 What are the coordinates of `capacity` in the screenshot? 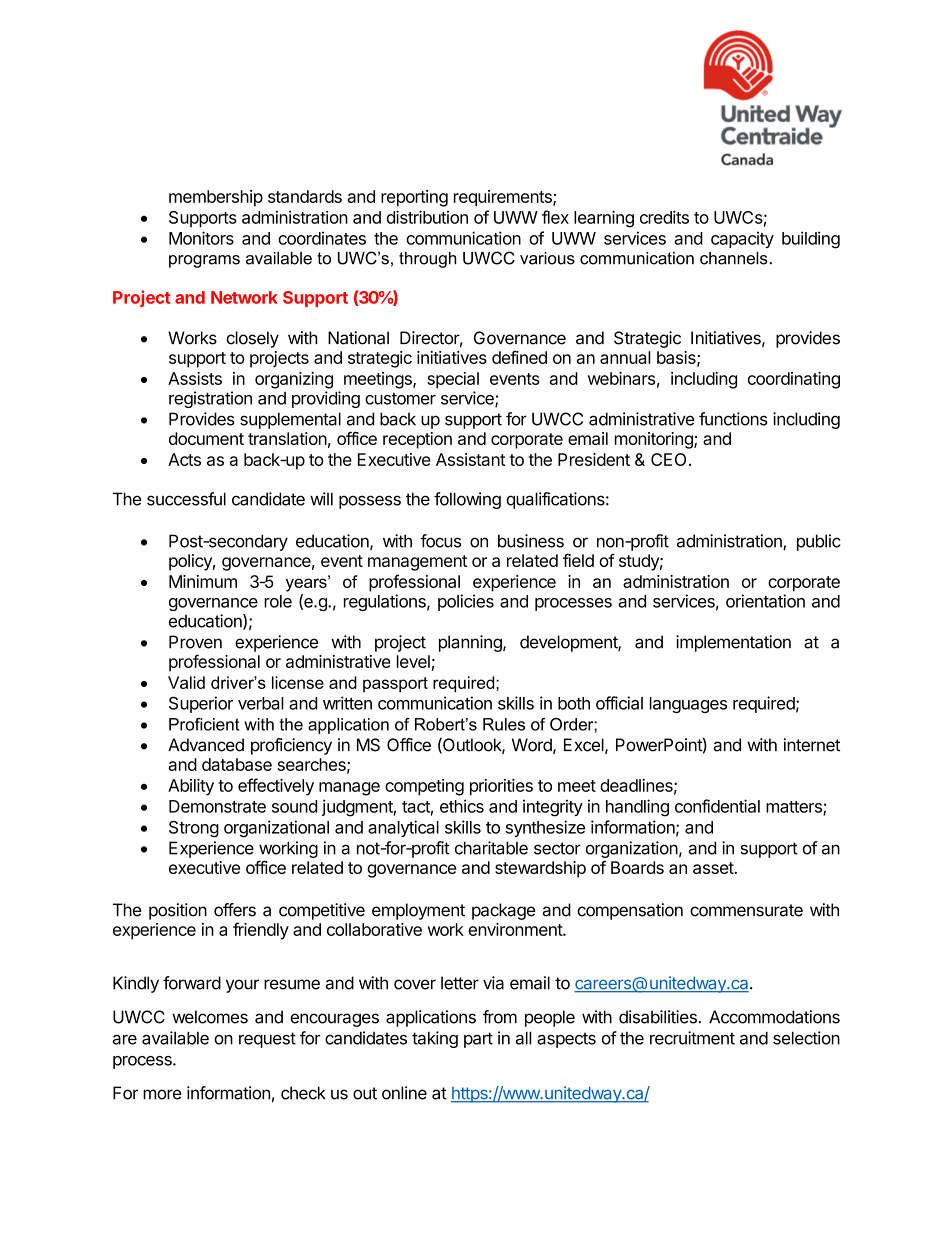 It's located at (742, 239).
